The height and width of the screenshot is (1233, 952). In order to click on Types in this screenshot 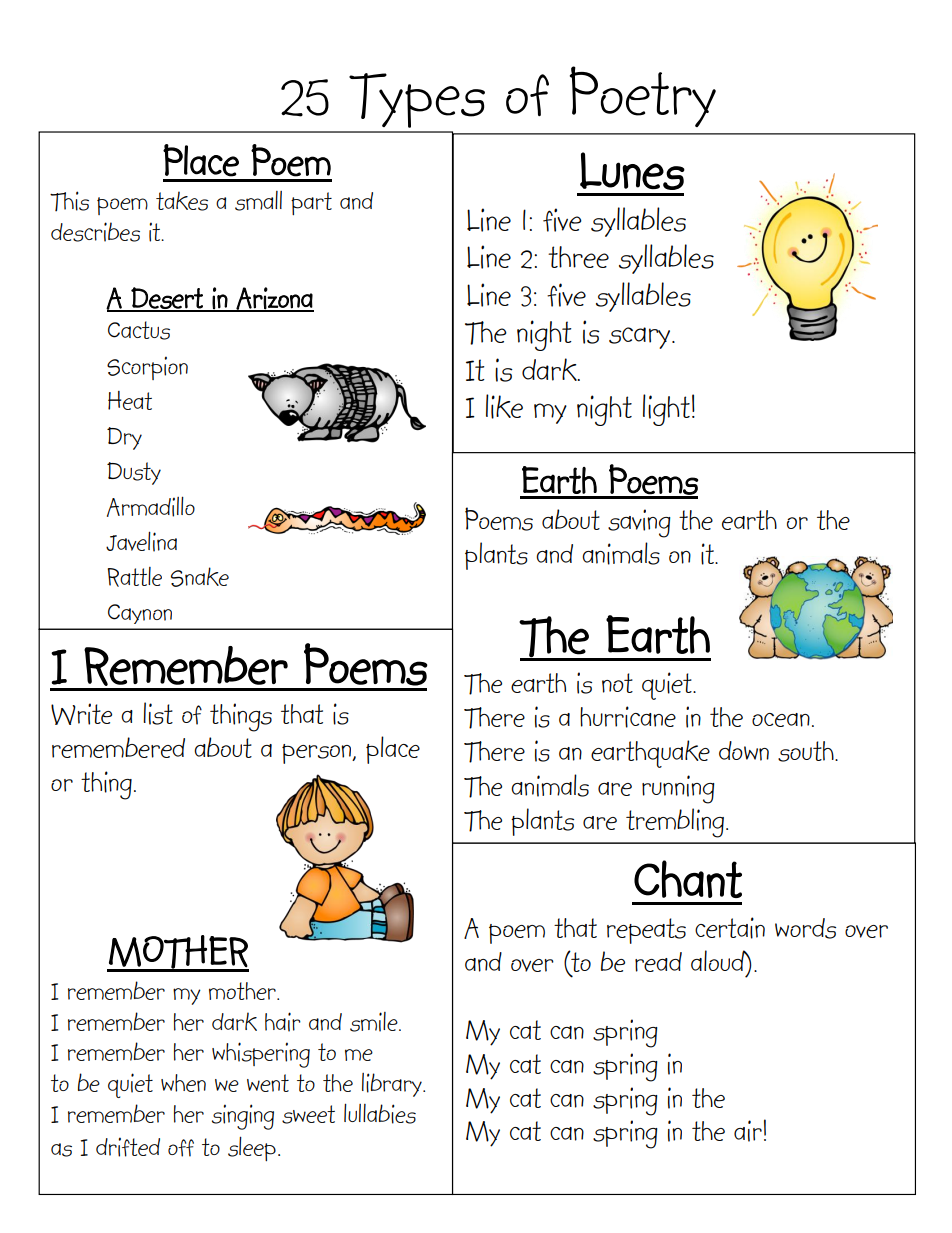, I will do `click(417, 100)`.
